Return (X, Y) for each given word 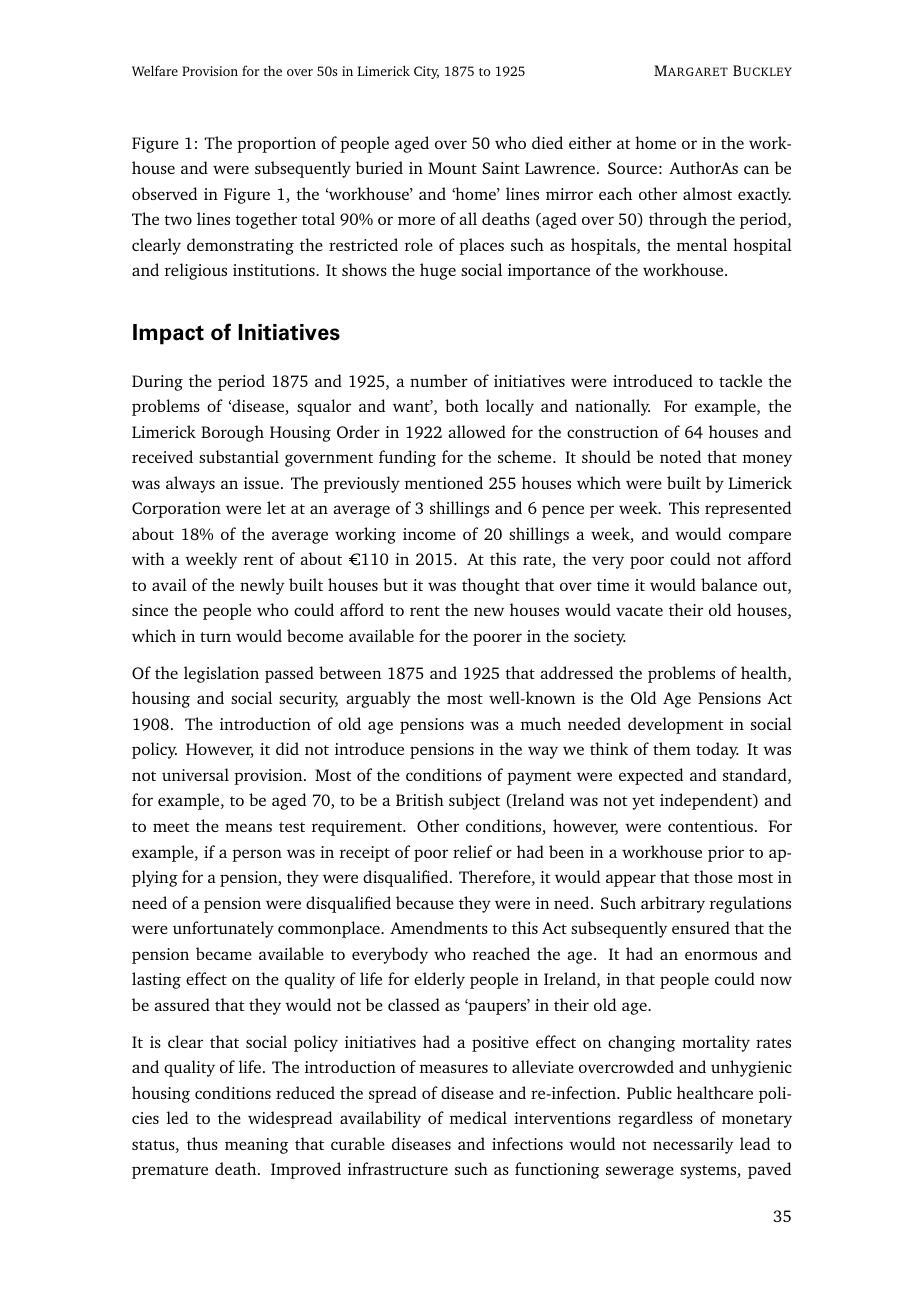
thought (491, 586)
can (756, 169)
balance (729, 584)
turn (215, 637)
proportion (276, 145)
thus (202, 1143)
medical (478, 1117)
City (426, 72)
